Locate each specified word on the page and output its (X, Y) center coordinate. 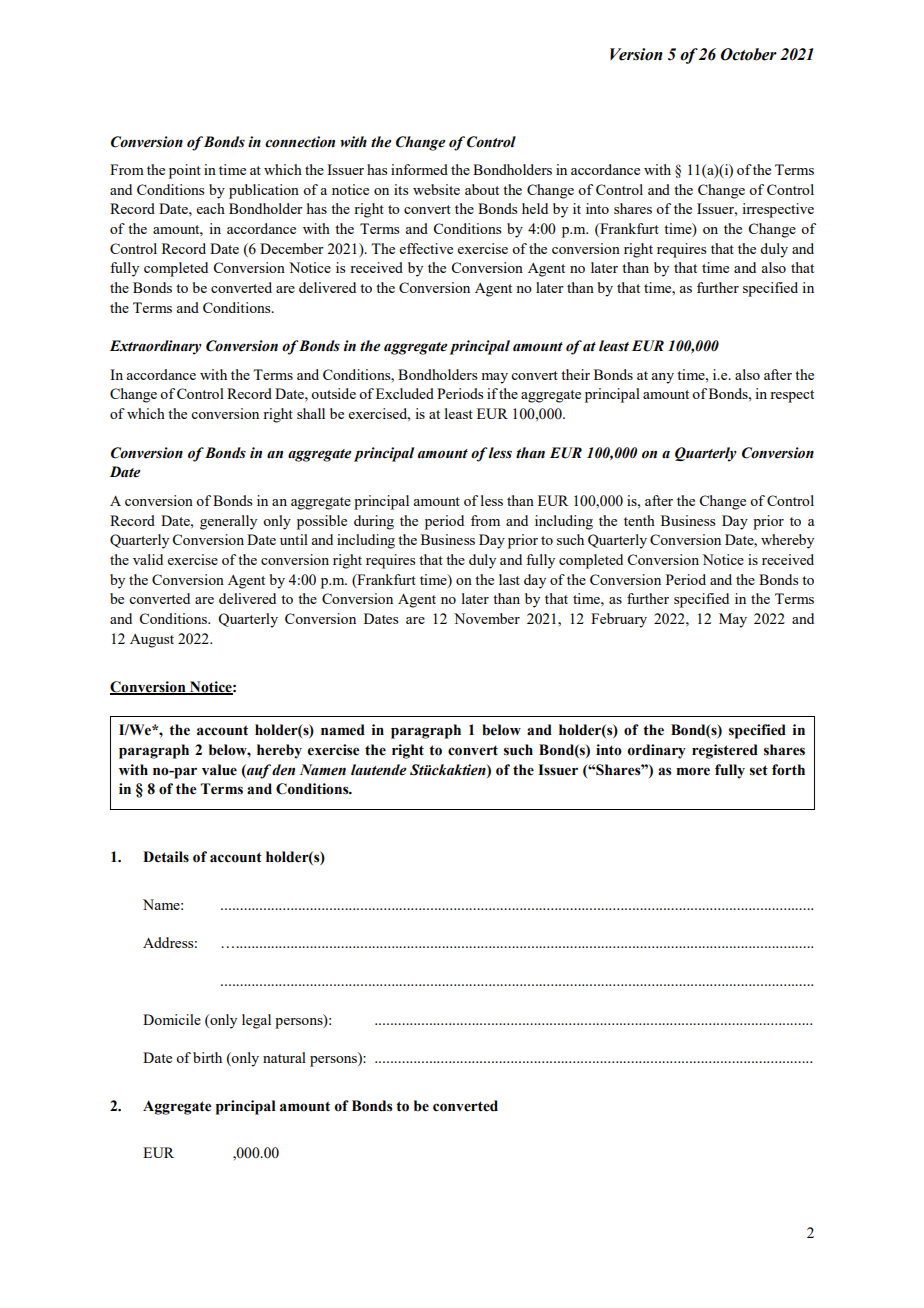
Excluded (405, 393)
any (662, 378)
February (619, 620)
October (749, 54)
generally (228, 522)
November (487, 618)
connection (300, 142)
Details (166, 857)
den (283, 770)
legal (256, 1021)
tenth (639, 520)
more (693, 771)
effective (426, 248)
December (292, 248)
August (152, 641)
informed (419, 169)
